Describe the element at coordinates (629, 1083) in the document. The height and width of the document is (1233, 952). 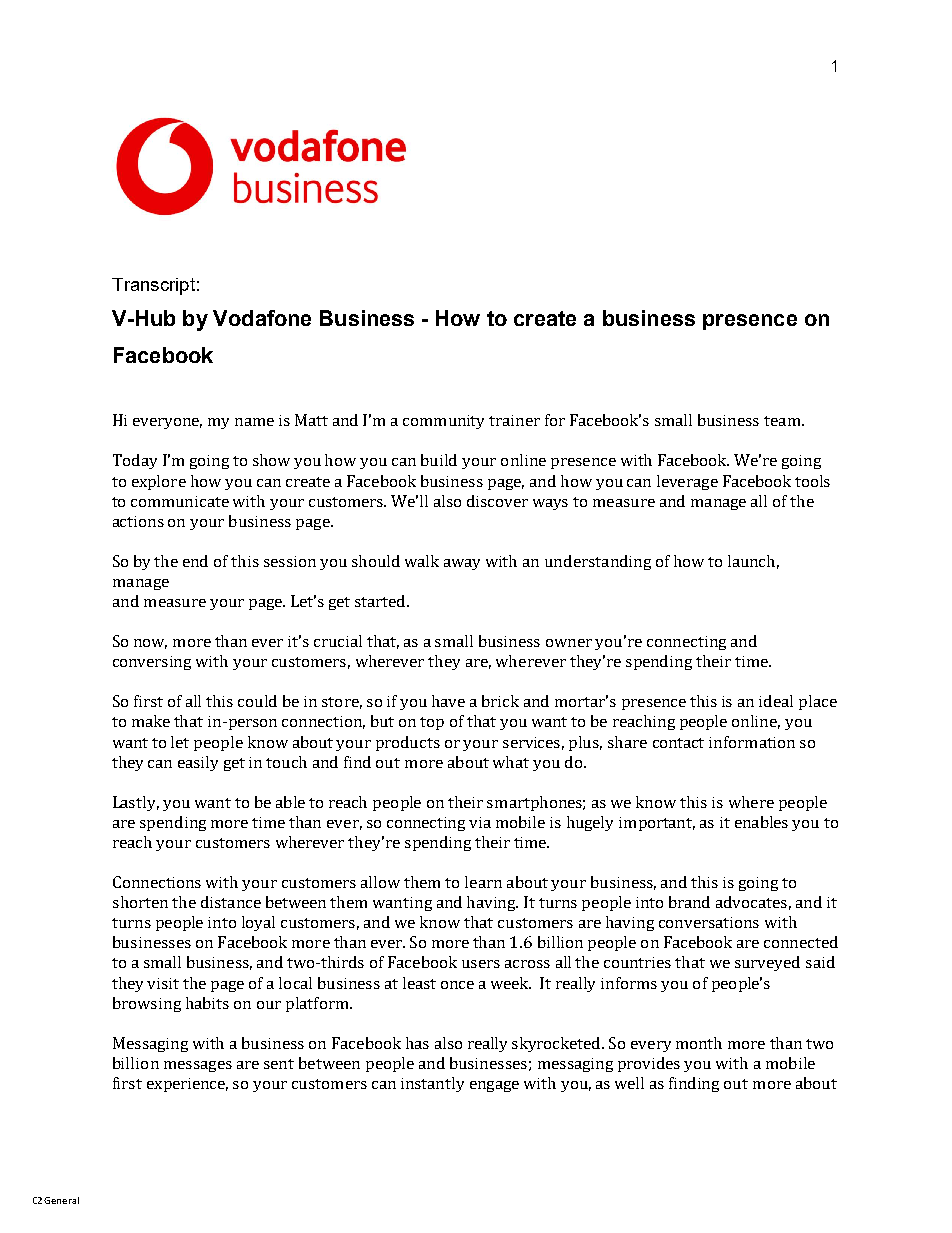
I see `well` at that location.
